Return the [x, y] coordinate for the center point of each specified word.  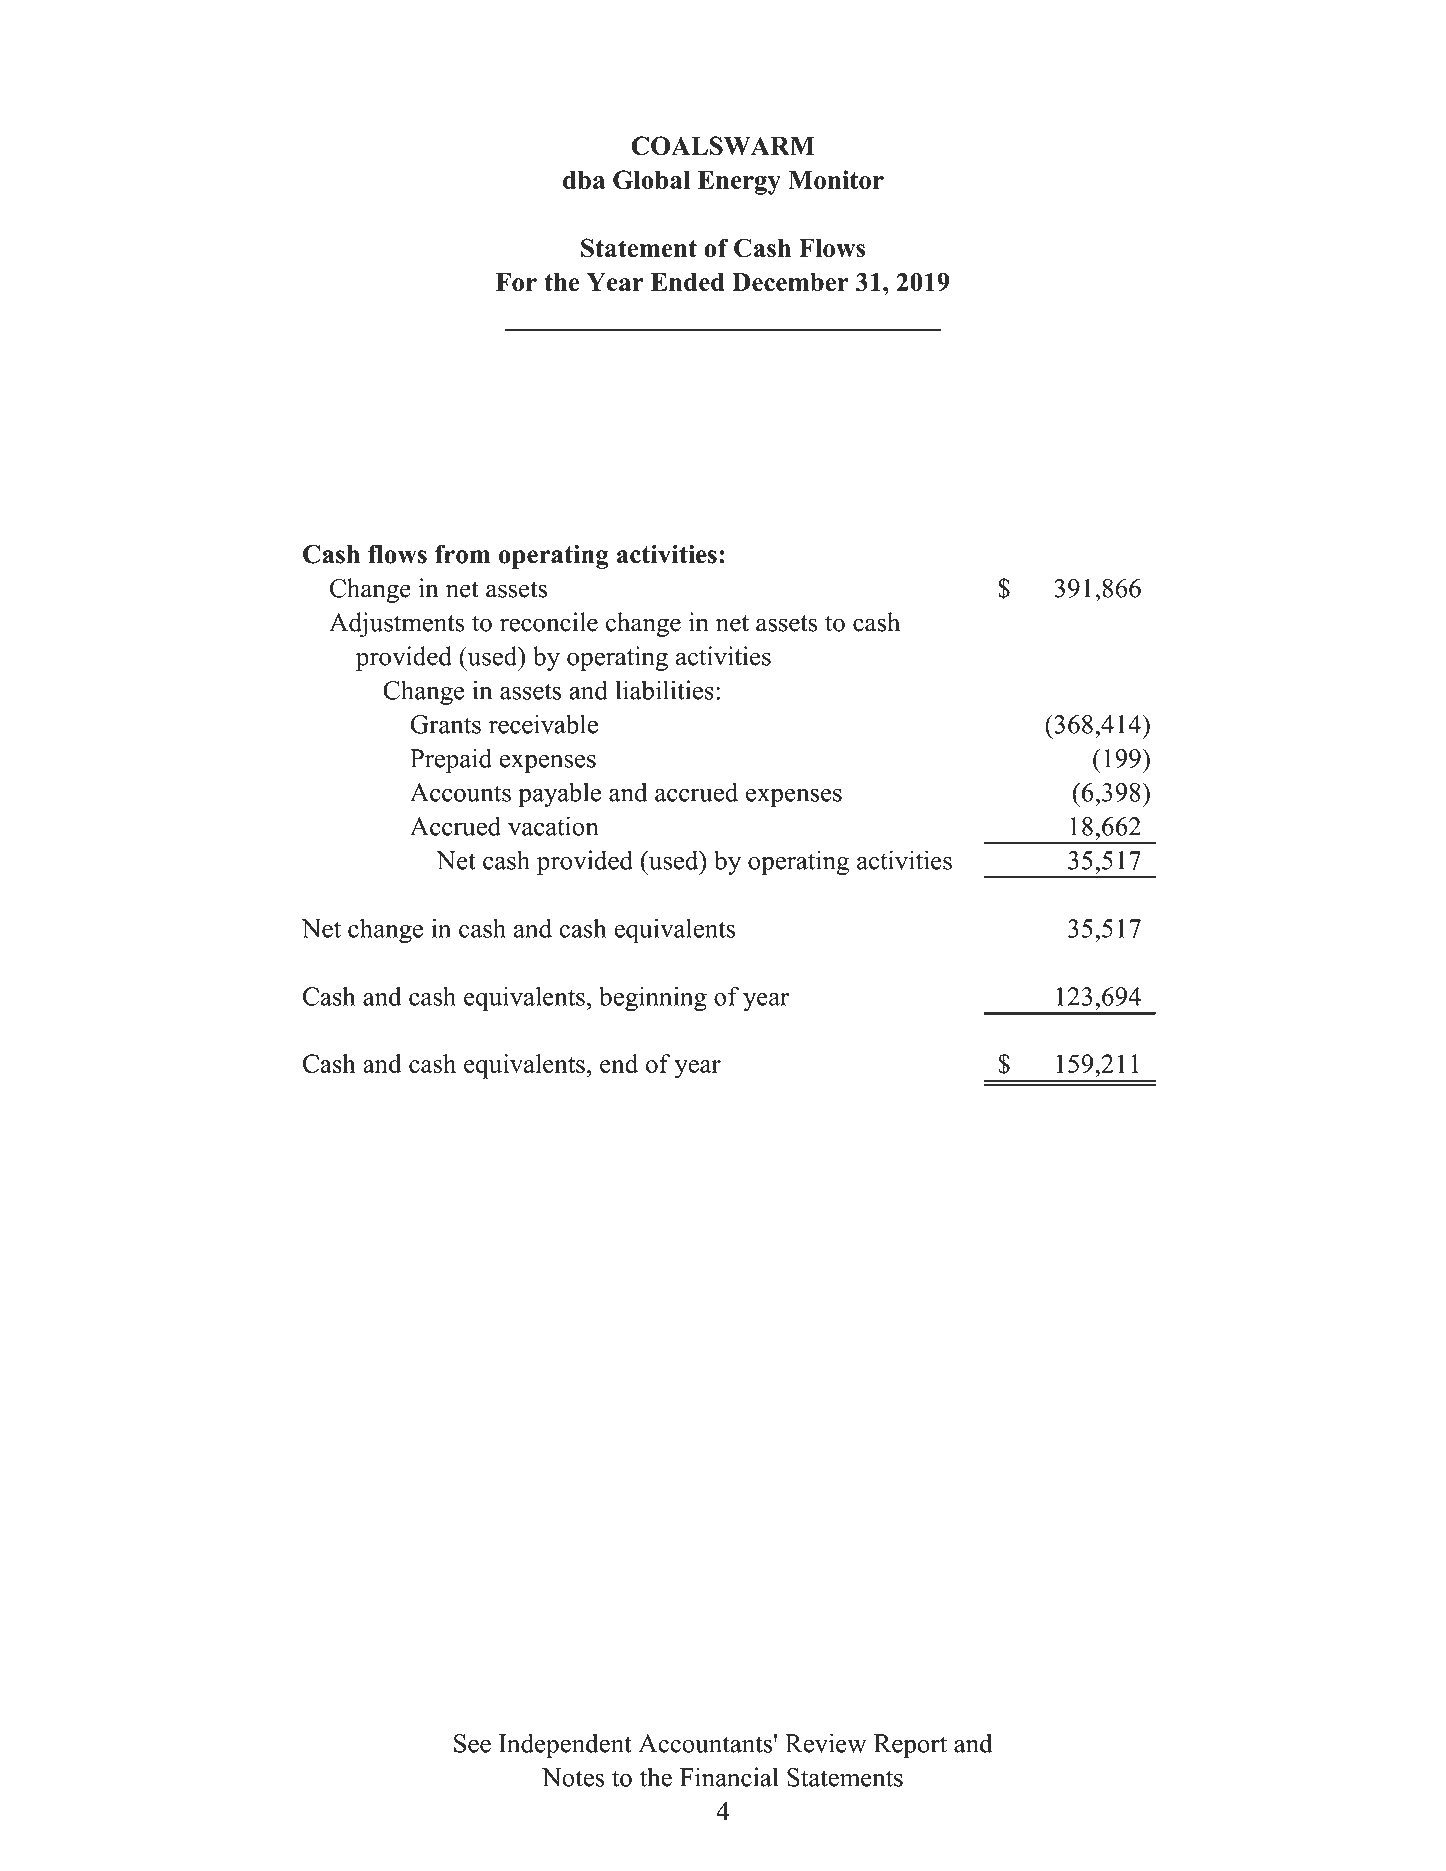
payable [559, 794]
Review [826, 1743]
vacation [553, 826]
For [516, 282]
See [472, 1743]
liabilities [665, 690]
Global [651, 180]
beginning [653, 999]
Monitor [836, 179]
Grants [445, 724]
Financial [729, 1777]
